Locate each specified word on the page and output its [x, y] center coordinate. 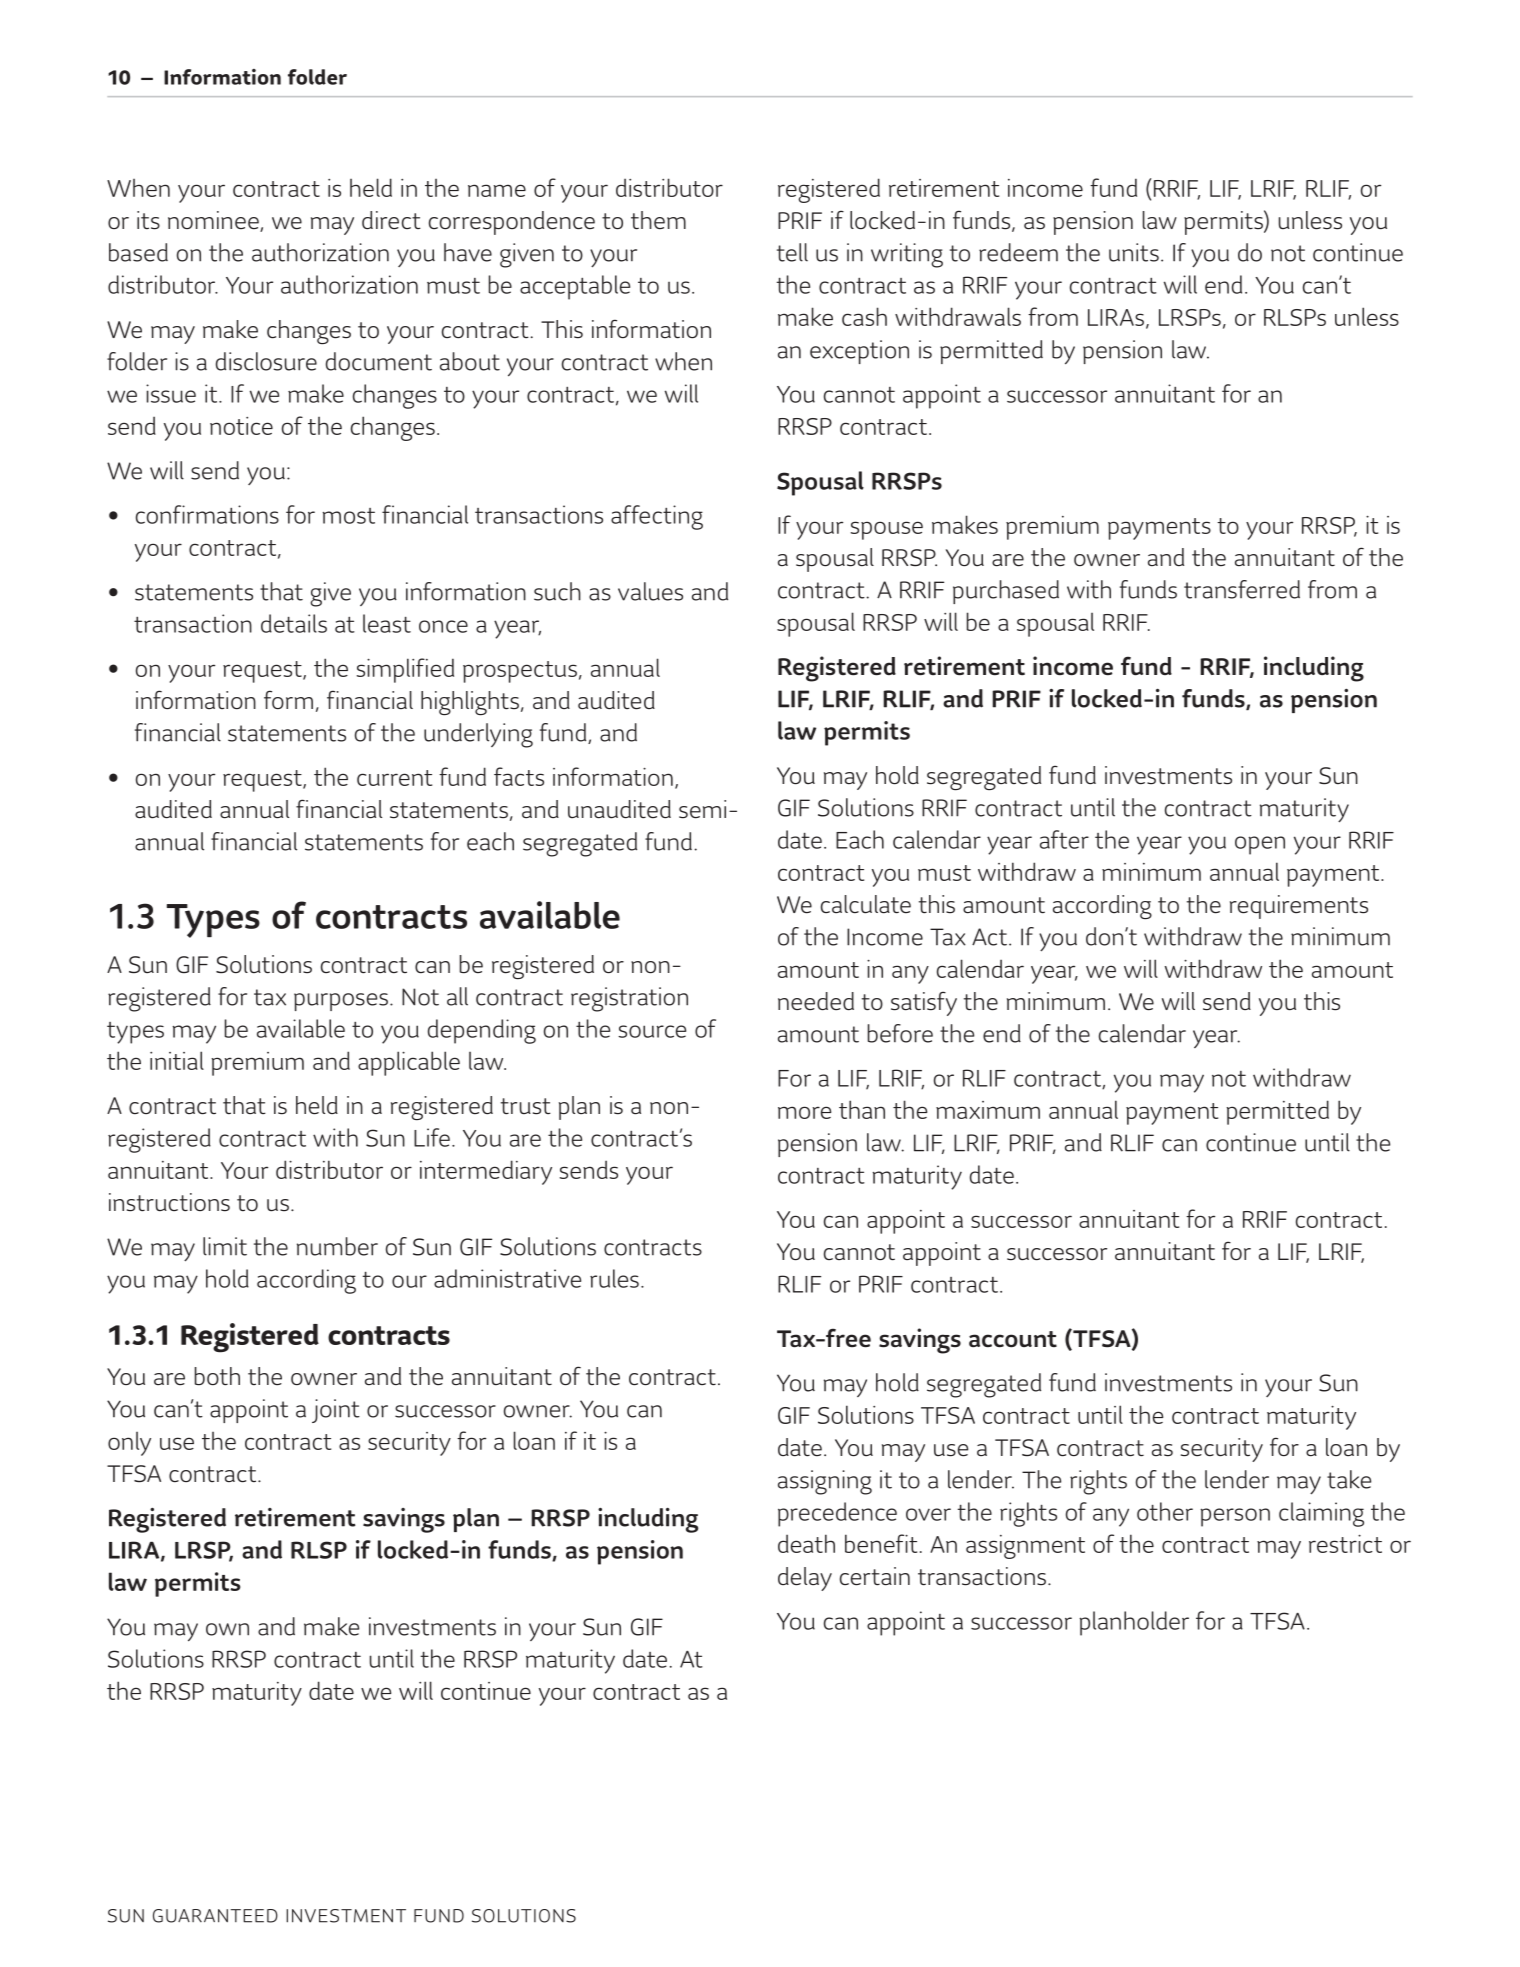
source [652, 1031]
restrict [1345, 1544]
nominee [214, 221]
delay [805, 1579]
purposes [341, 1002]
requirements [1299, 907]
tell [792, 252]
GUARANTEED [215, 1916]
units [1134, 252]
